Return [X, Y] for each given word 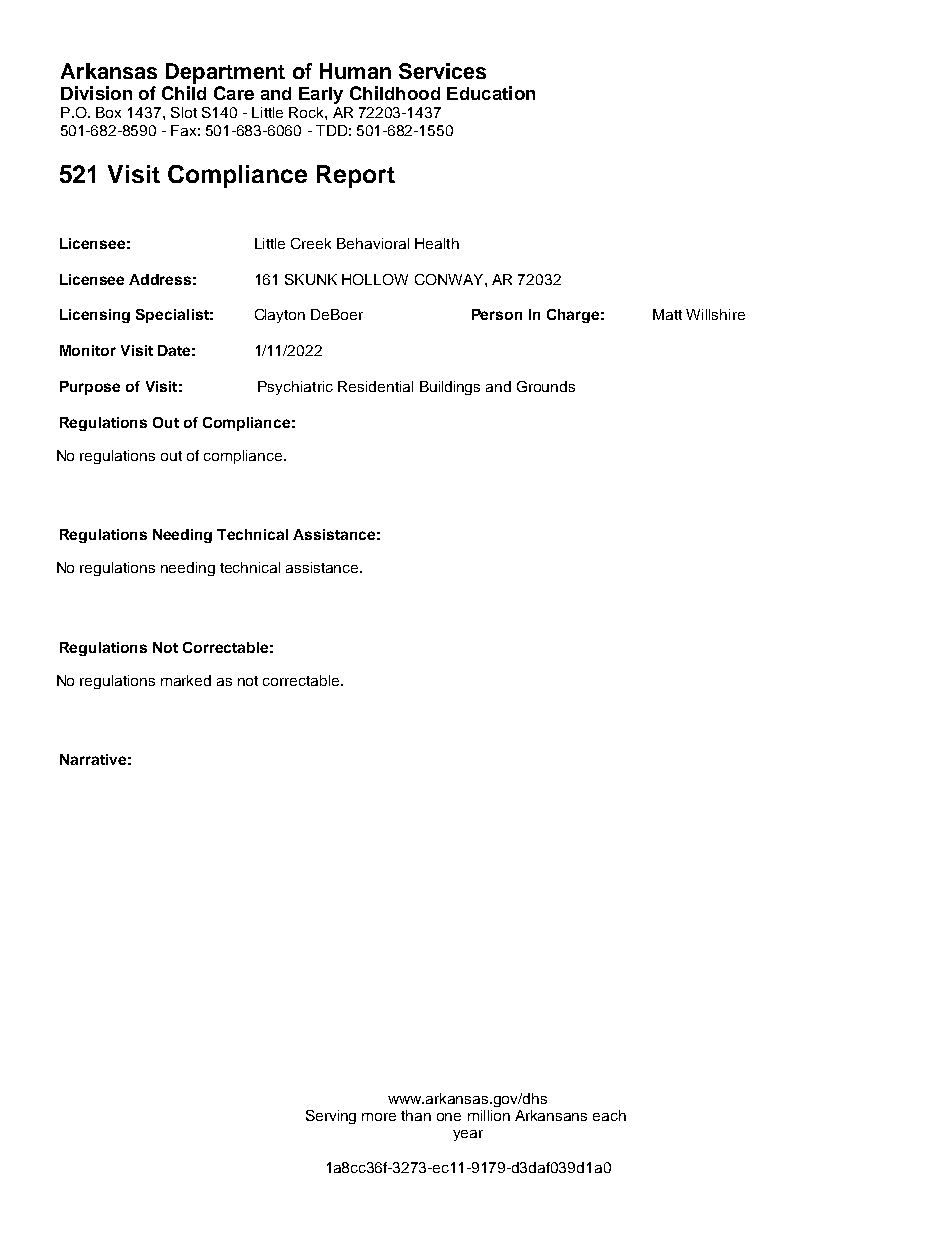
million [489, 1115]
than [416, 1115]
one [449, 1117]
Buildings [450, 388]
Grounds [546, 386]
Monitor [88, 350]
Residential [375, 386]
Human [355, 71]
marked [186, 680]
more [379, 1117]
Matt [667, 314]
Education [491, 93]
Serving [331, 1117]
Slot [184, 112]
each [609, 1115]
